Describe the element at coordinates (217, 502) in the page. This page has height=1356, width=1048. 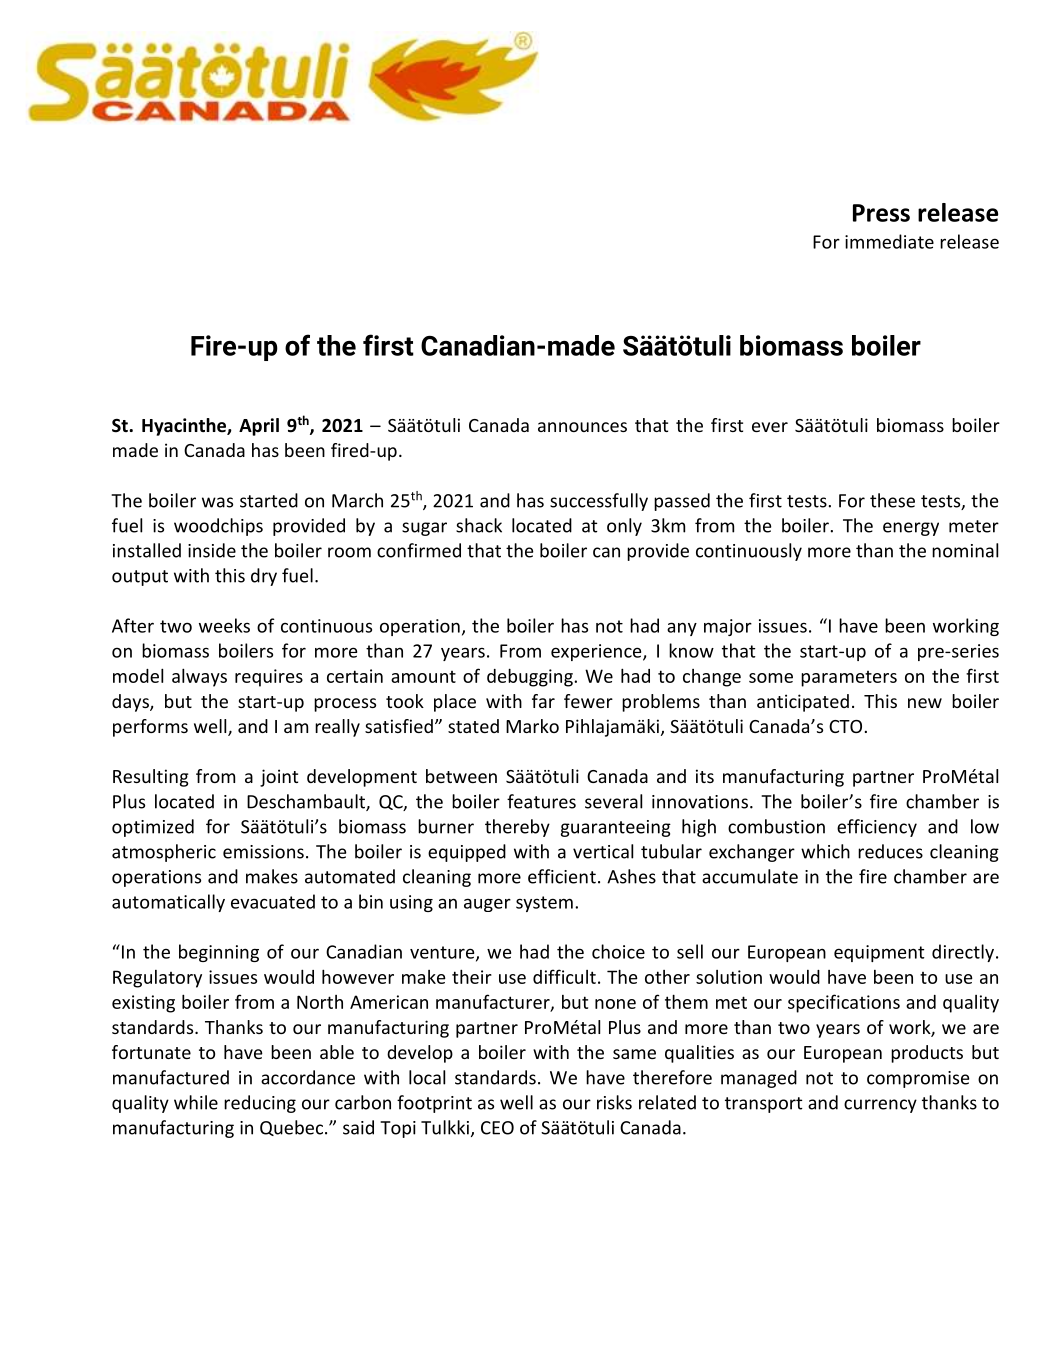
I see `was` at that location.
